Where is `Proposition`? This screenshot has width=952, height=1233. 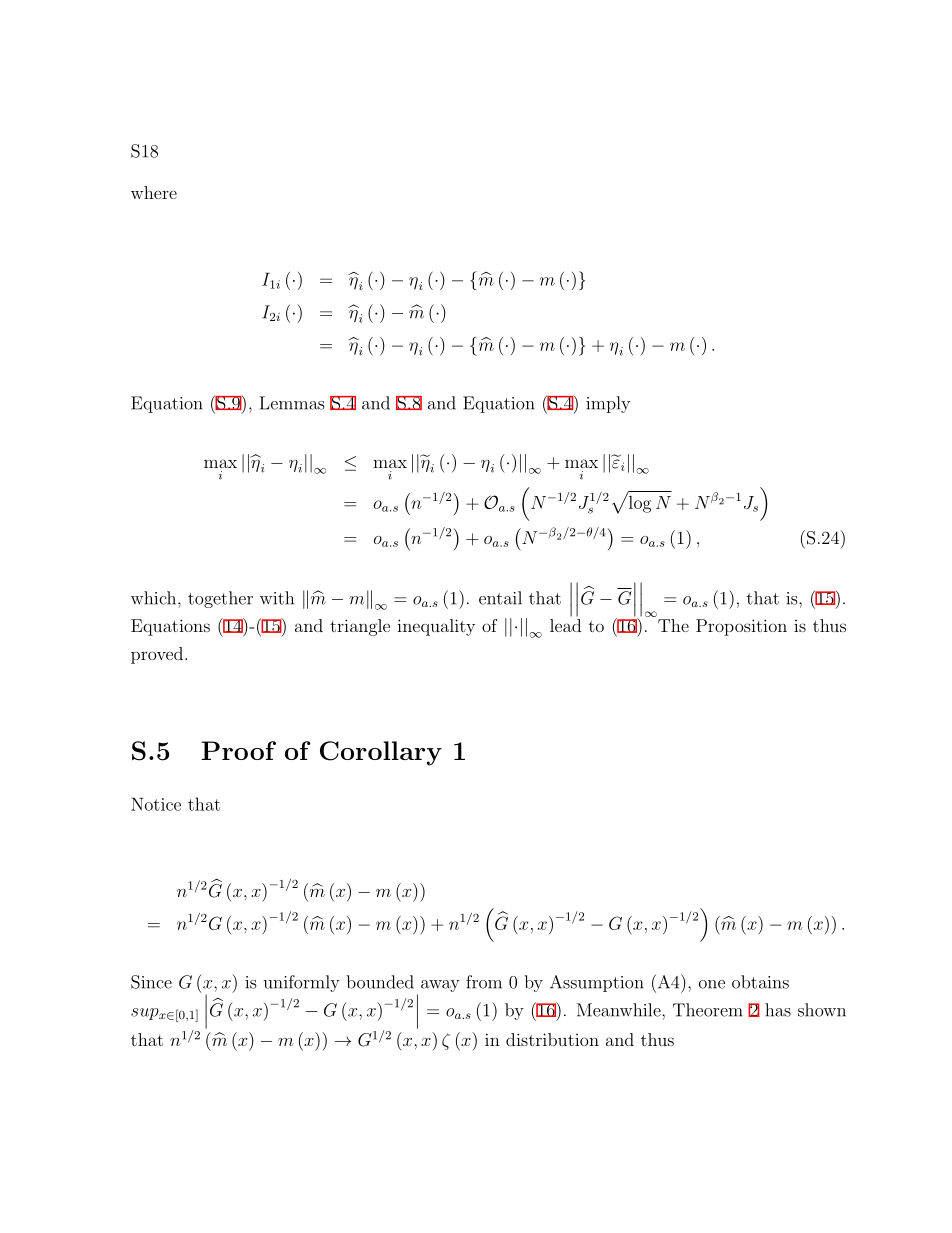 Proposition is located at coordinates (741, 627).
